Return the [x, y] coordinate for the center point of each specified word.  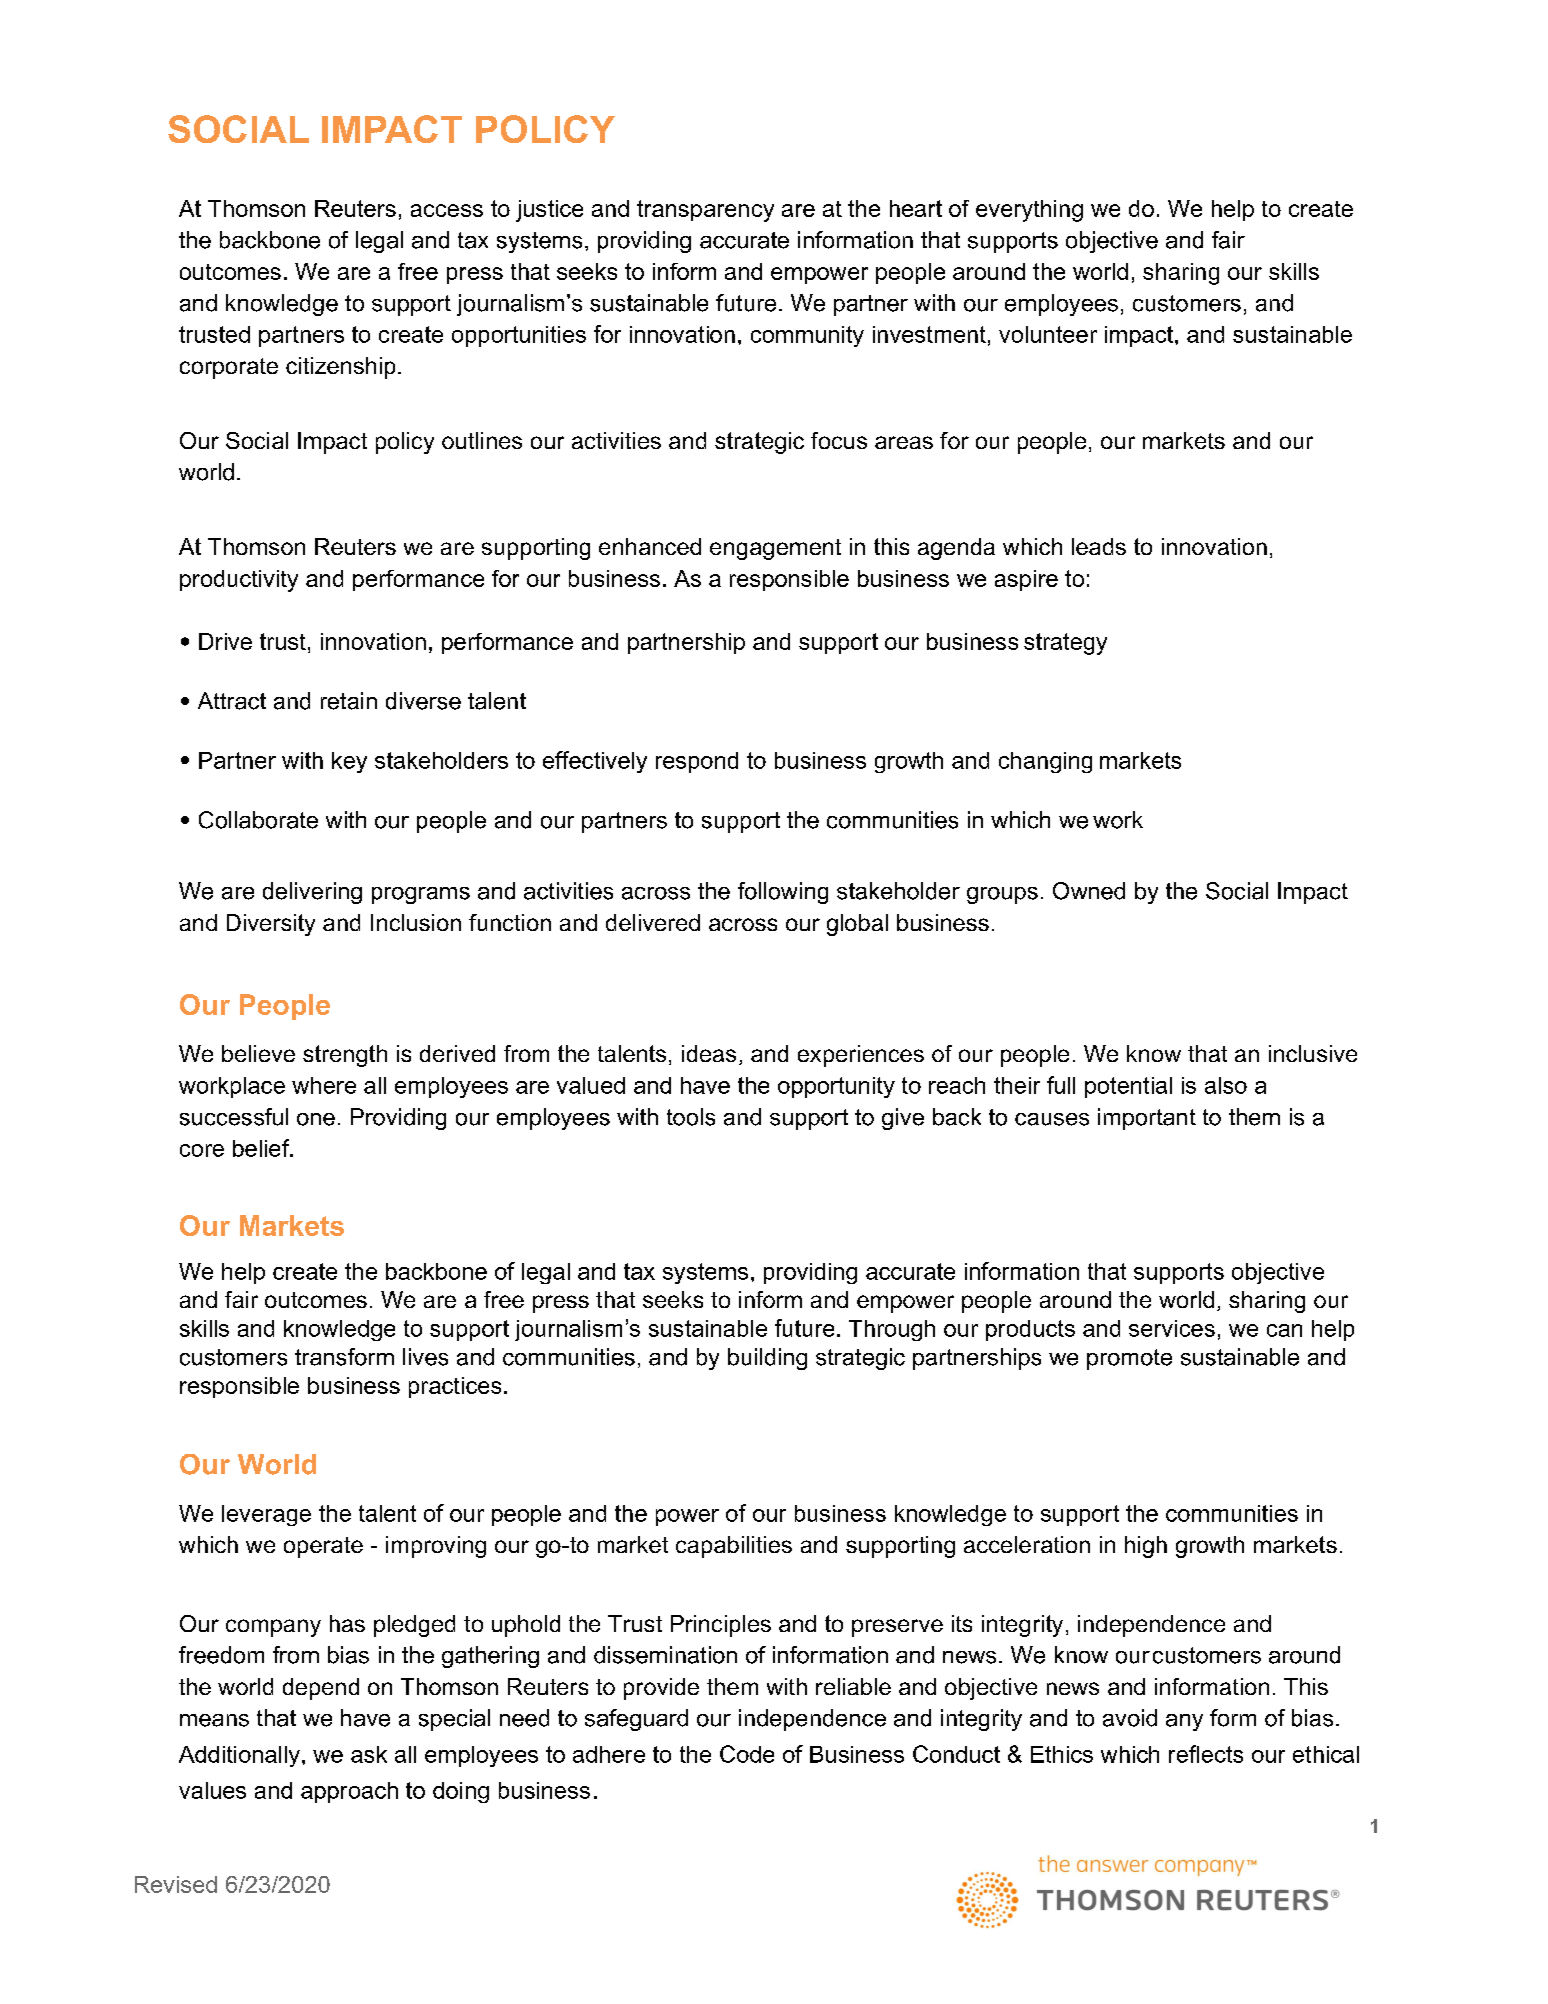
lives [425, 1357]
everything [1029, 211]
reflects [1206, 1754]
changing [1045, 762]
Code [747, 1754]
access [447, 210]
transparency [705, 211]
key [349, 762]
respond [697, 762]
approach [349, 1792]
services [1172, 1328]
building [767, 1359]
